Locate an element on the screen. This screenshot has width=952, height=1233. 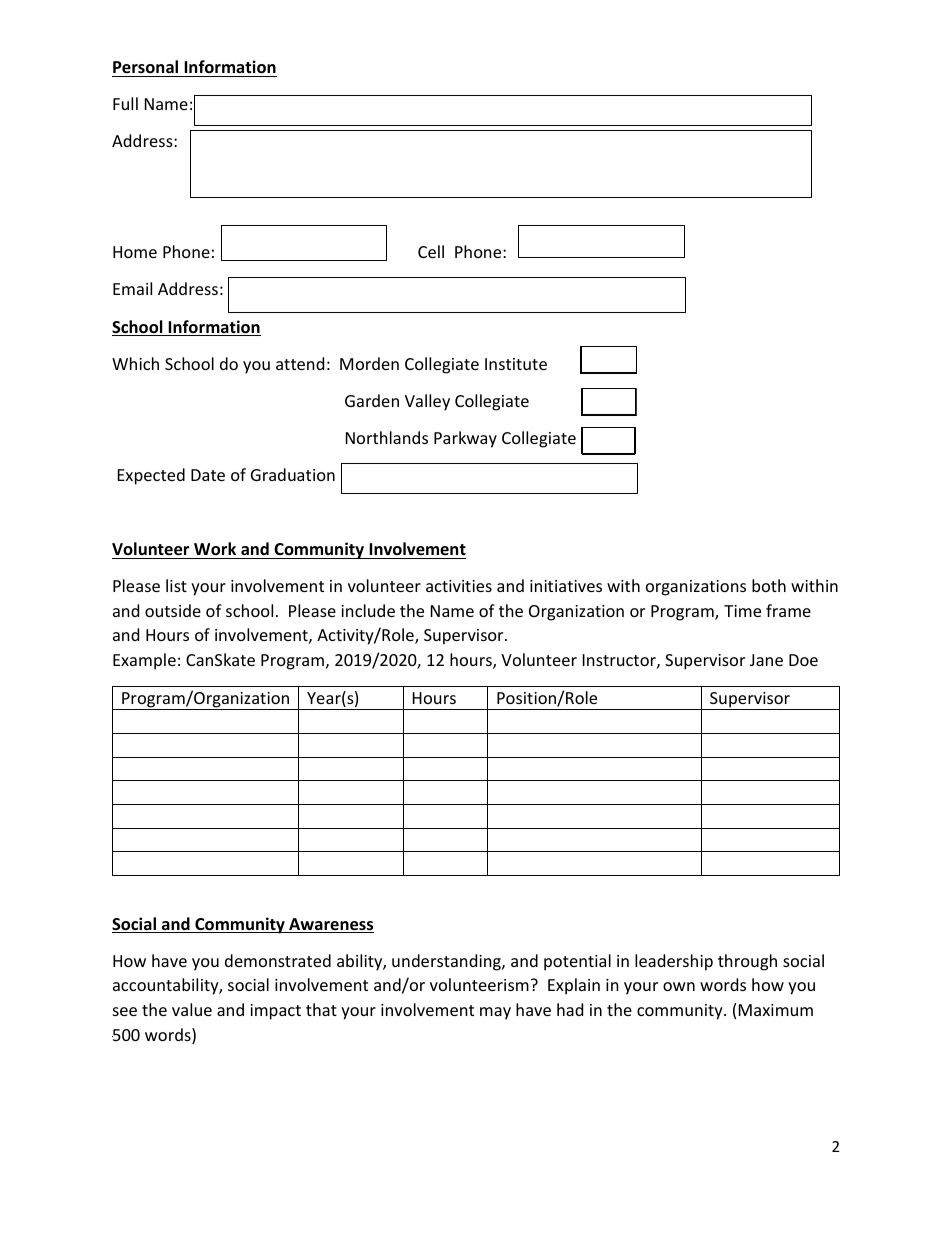
Which is located at coordinates (135, 363).
